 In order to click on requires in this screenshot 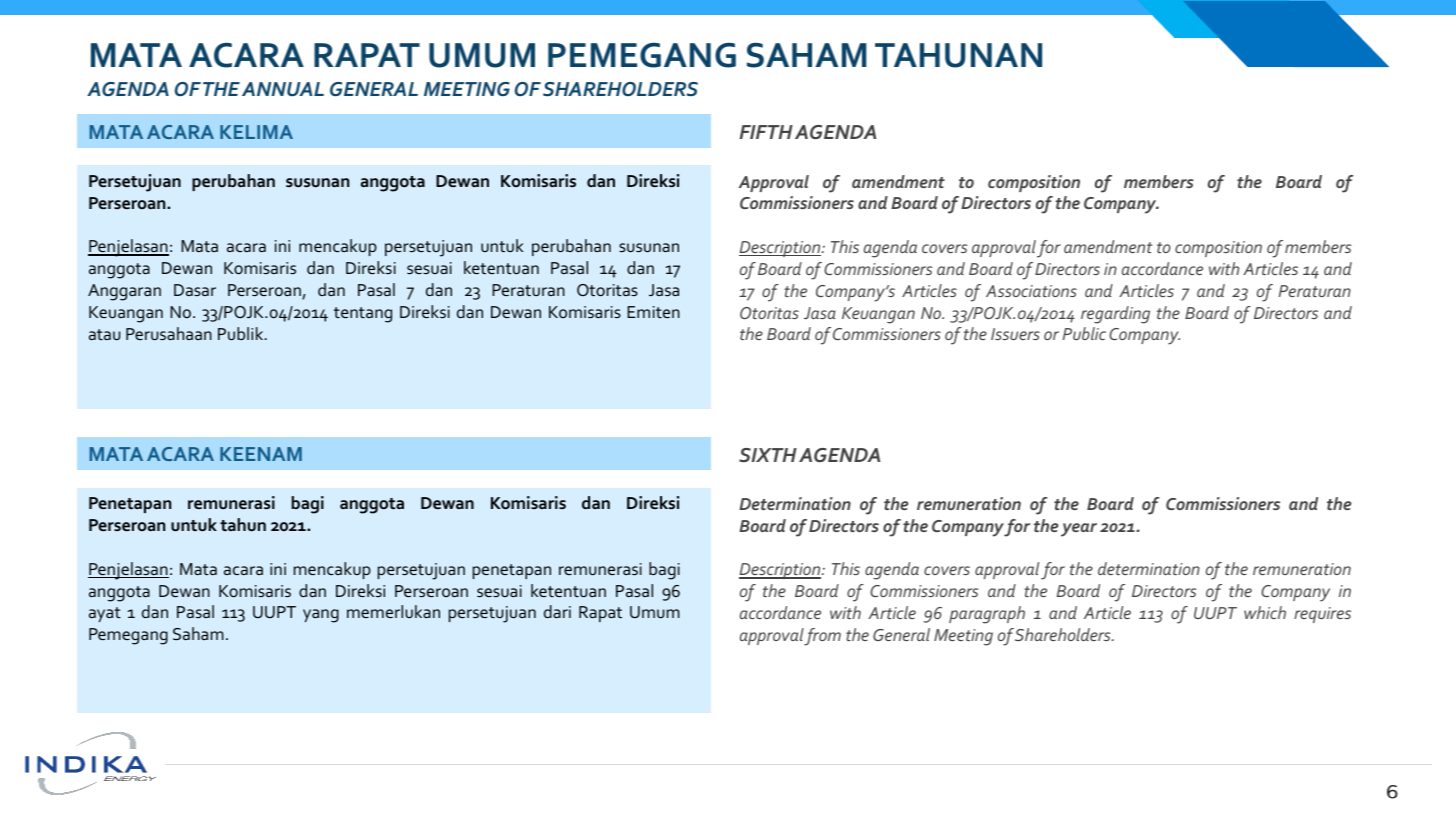, I will do `click(1322, 615)`.
